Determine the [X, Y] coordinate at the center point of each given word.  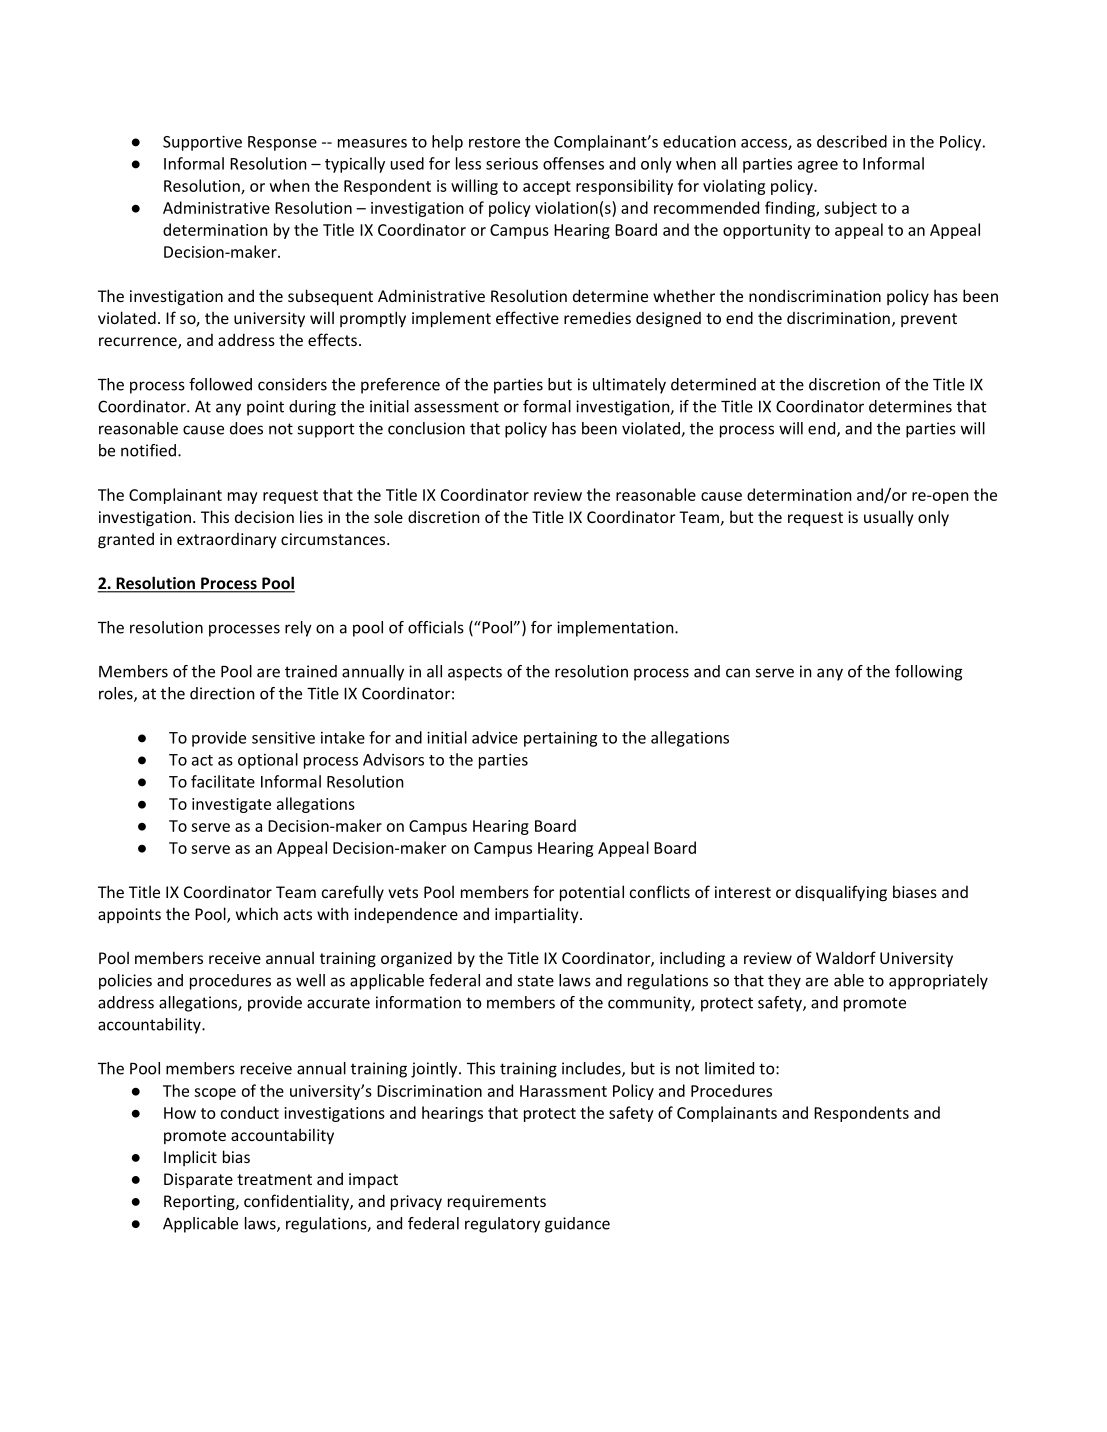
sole [388, 516]
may [243, 498]
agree [818, 167]
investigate [231, 805]
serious [512, 164]
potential [592, 893]
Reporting [200, 1203]
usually [888, 518]
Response [282, 143]
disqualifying [841, 893]
